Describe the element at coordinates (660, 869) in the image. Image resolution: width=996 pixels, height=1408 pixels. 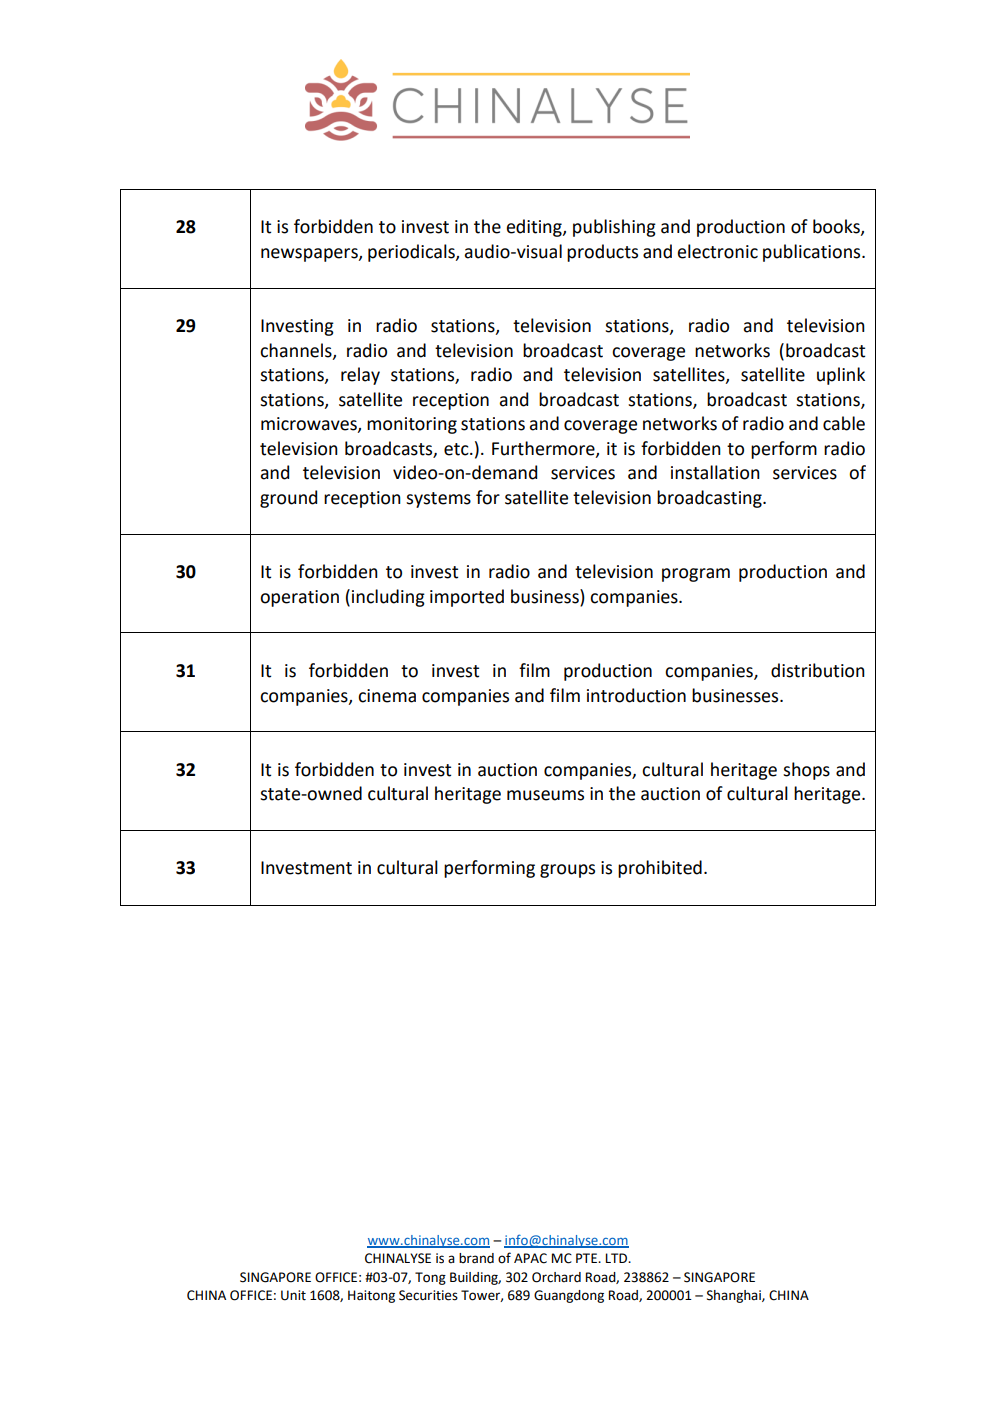
I see `prohibited` at that location.
